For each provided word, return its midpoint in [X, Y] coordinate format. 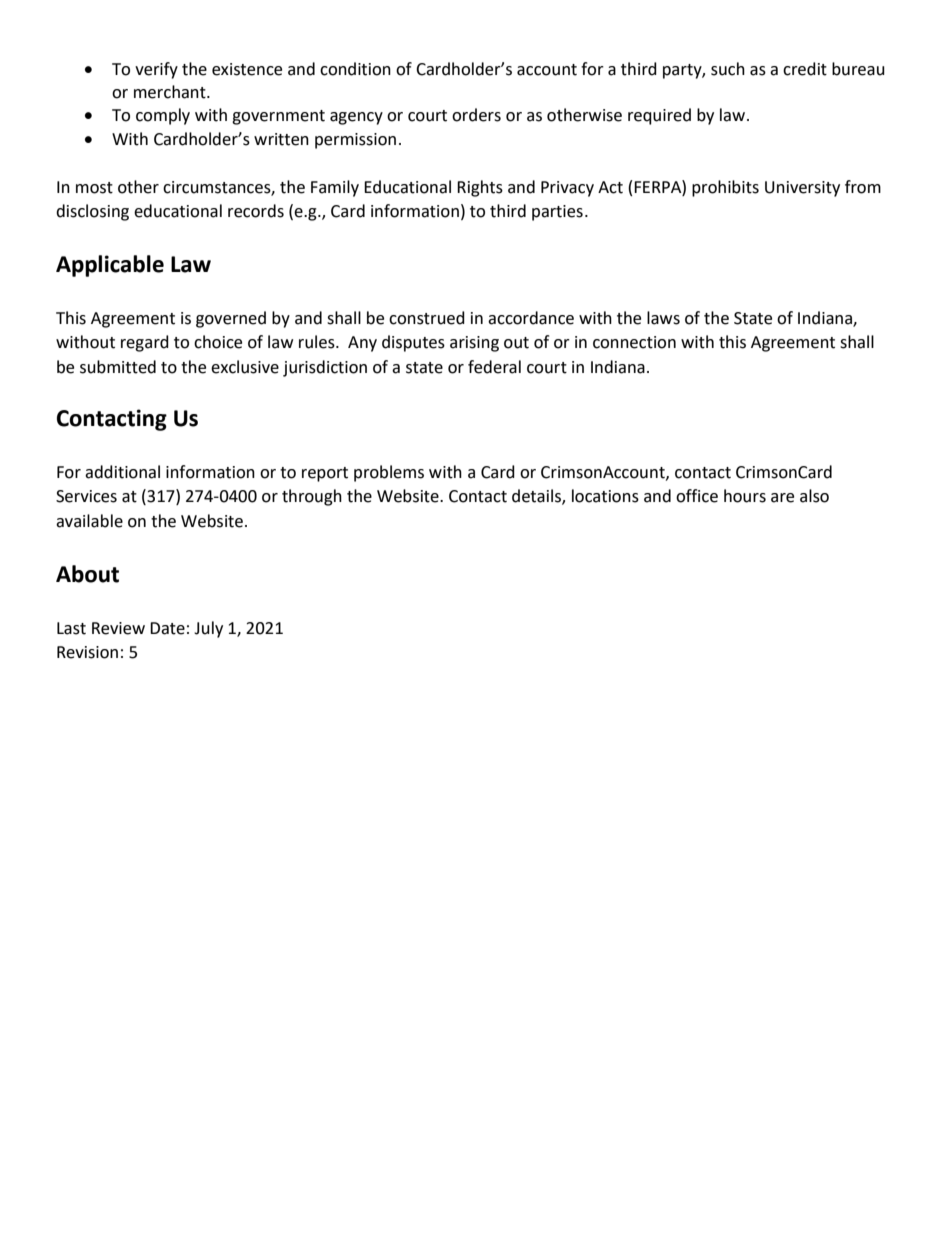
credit [805, 69]
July [208, 629]
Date [167, 628]
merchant [171, 92]
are [782, 498]
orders [476, 115]
